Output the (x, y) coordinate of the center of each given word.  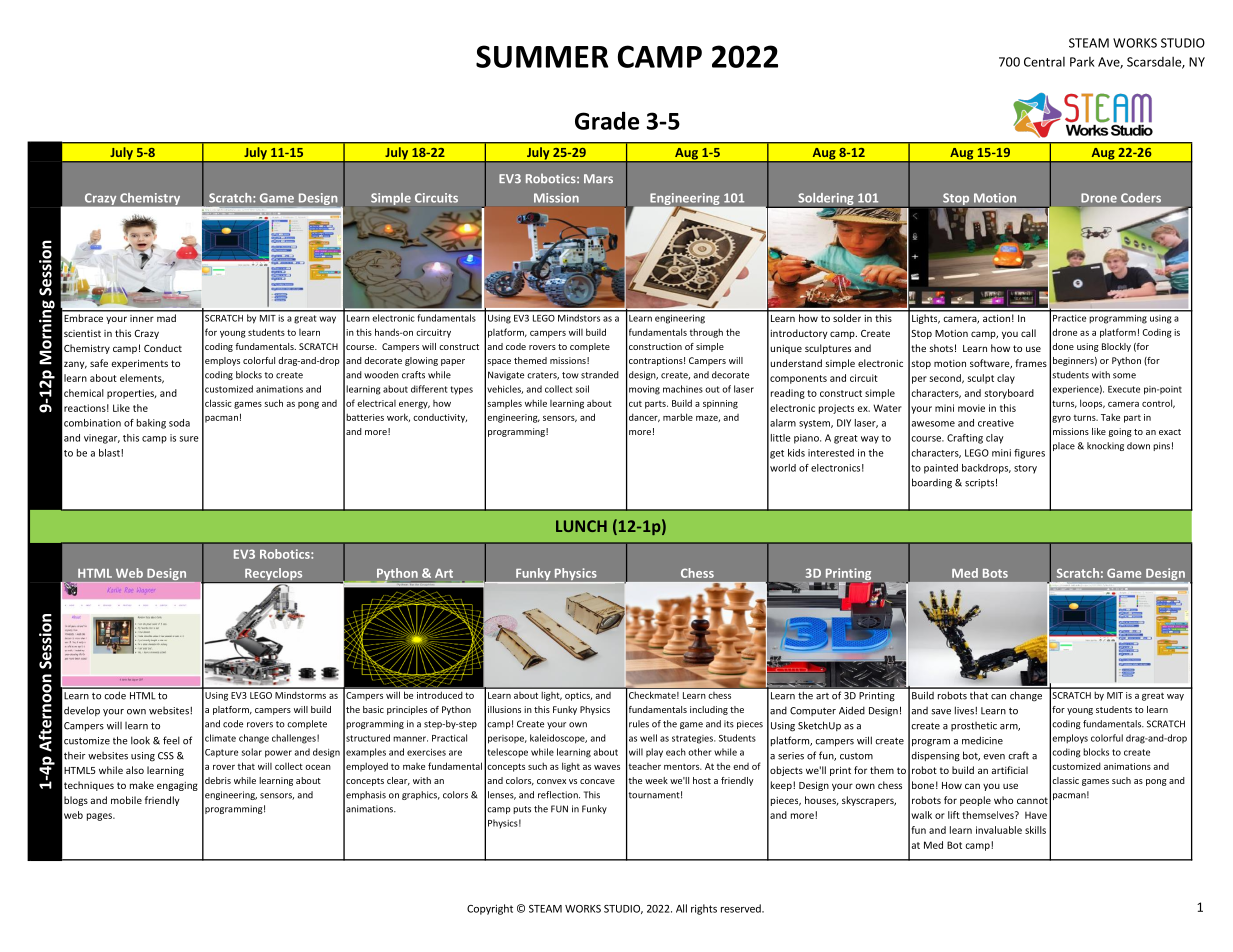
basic (373, 709)
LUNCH (581, 526)
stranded (600, 375)
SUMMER (542, 56)
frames (1031, 363)
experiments (139, 364)
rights (704, 909)
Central (1044, 62)
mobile (126, 800)
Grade (607, 120)
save (941, 712)
